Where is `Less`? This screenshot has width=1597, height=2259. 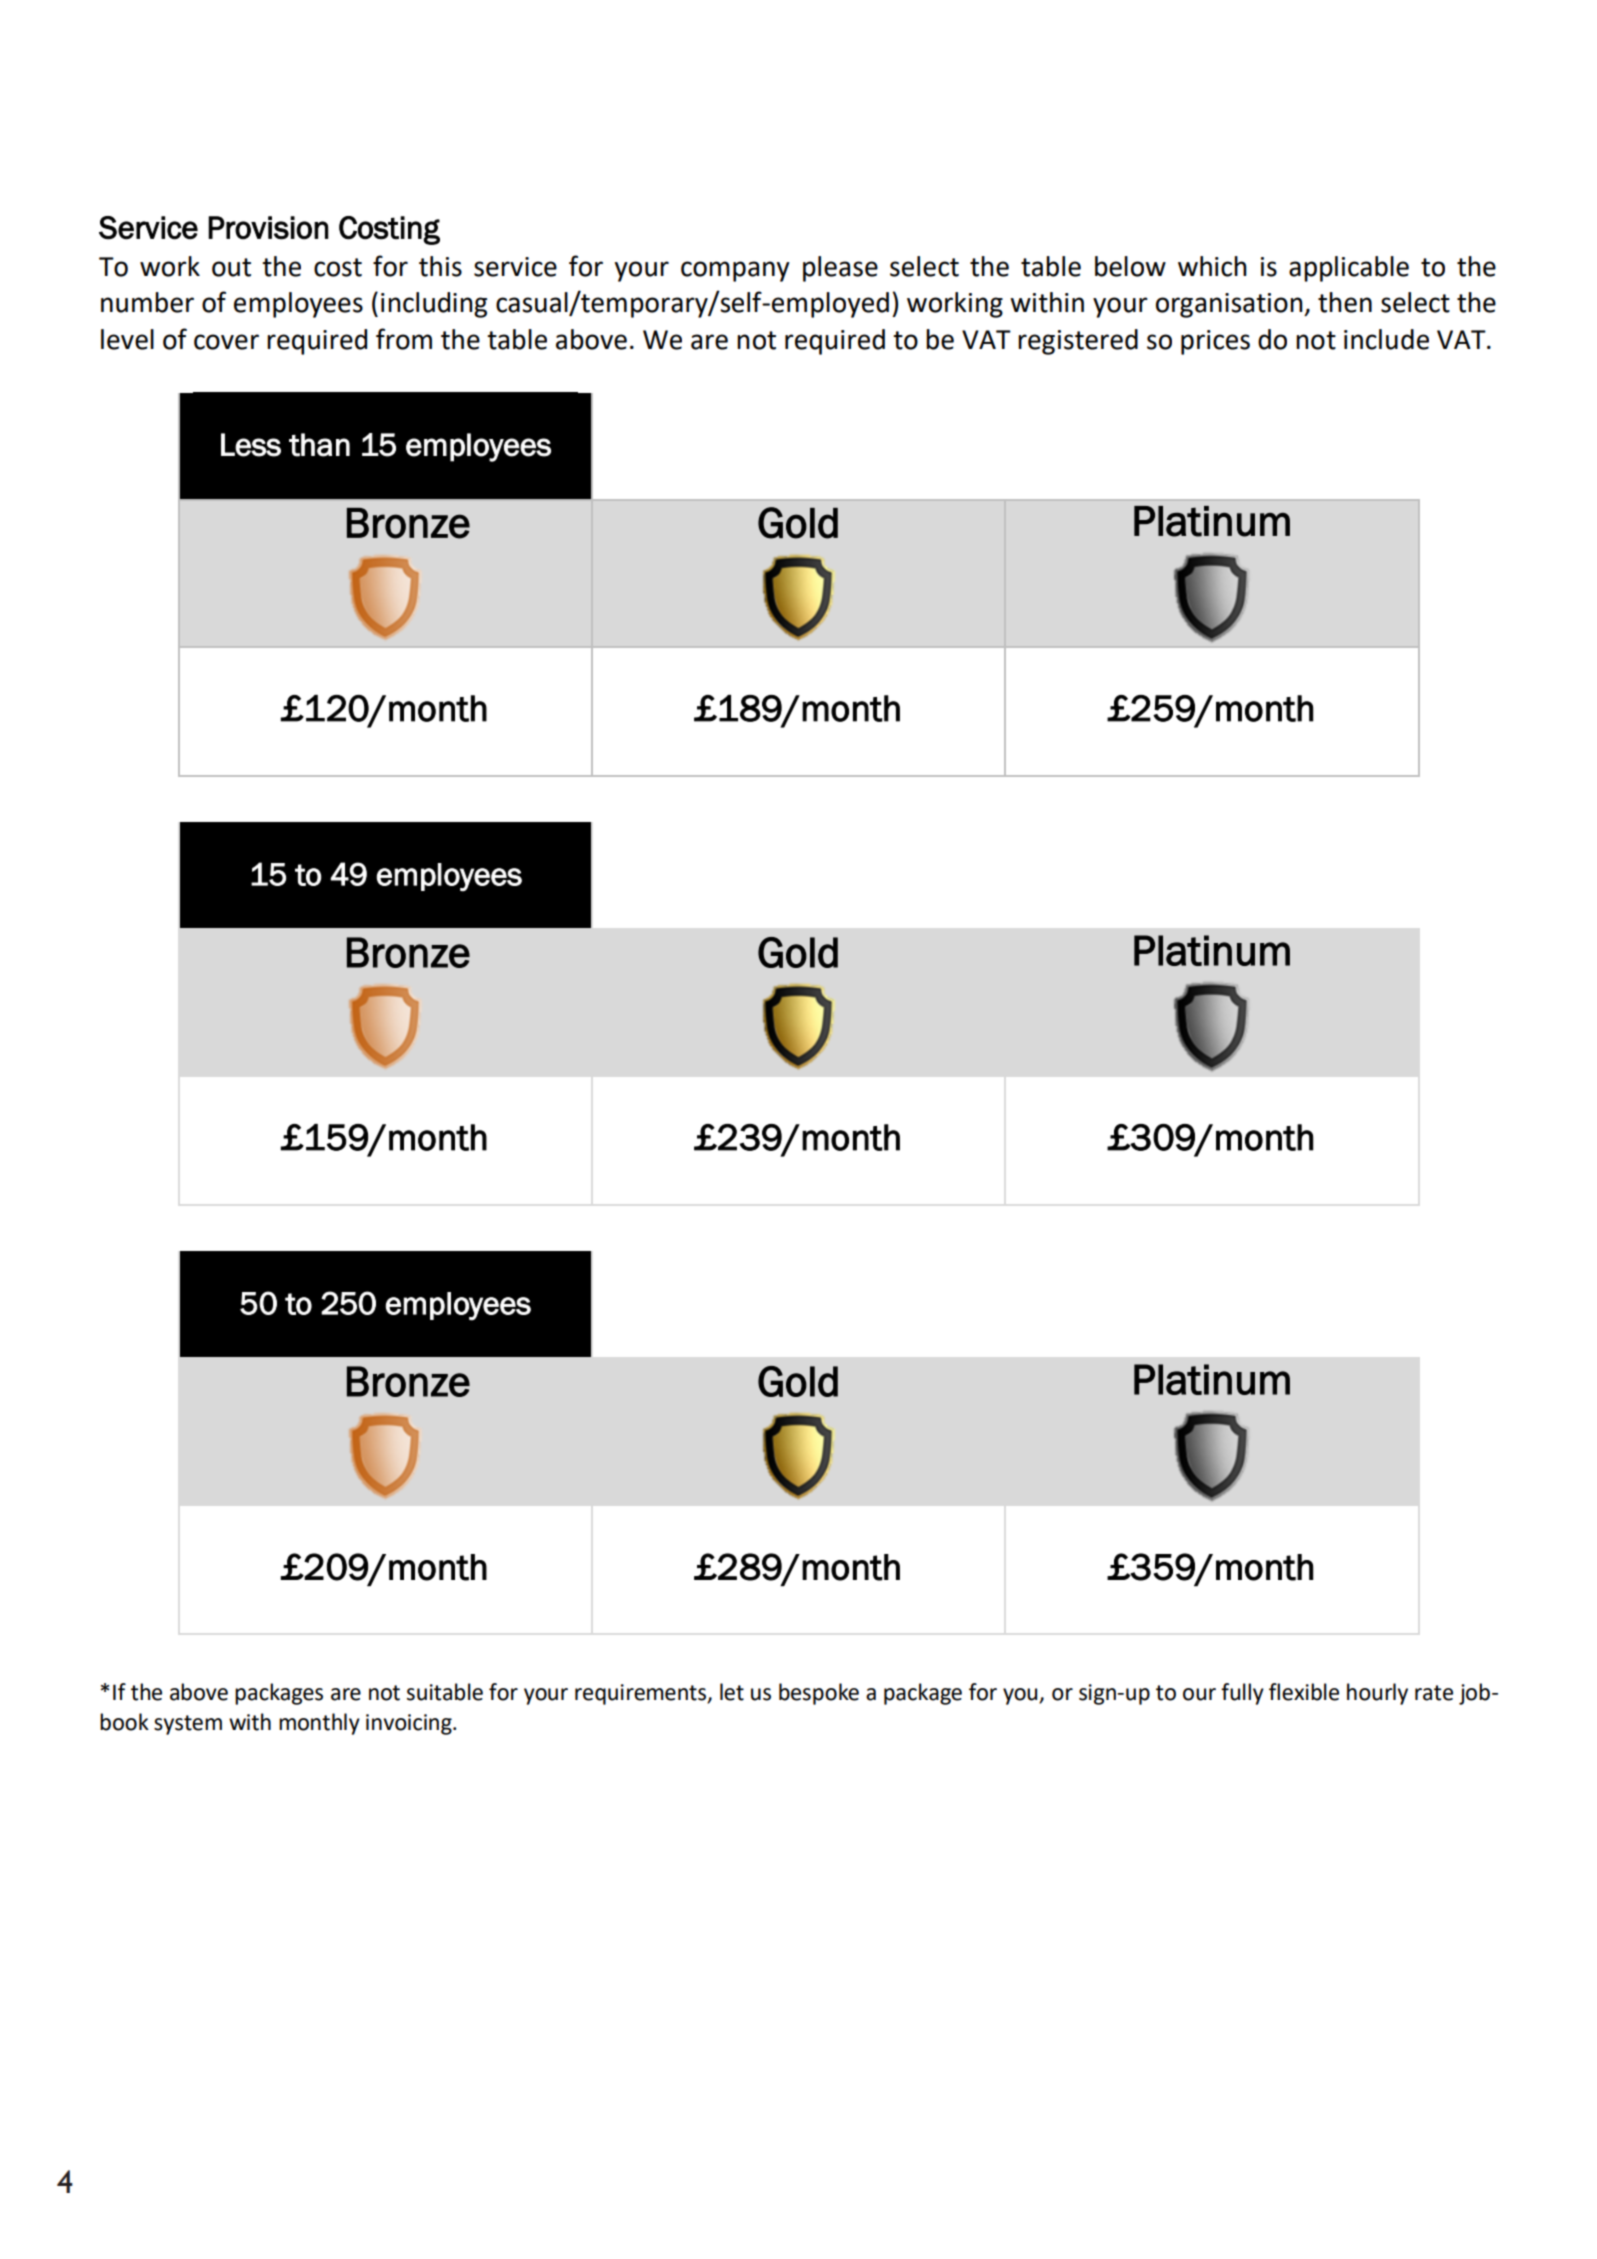 Less is located at coordinates (251, 445).
